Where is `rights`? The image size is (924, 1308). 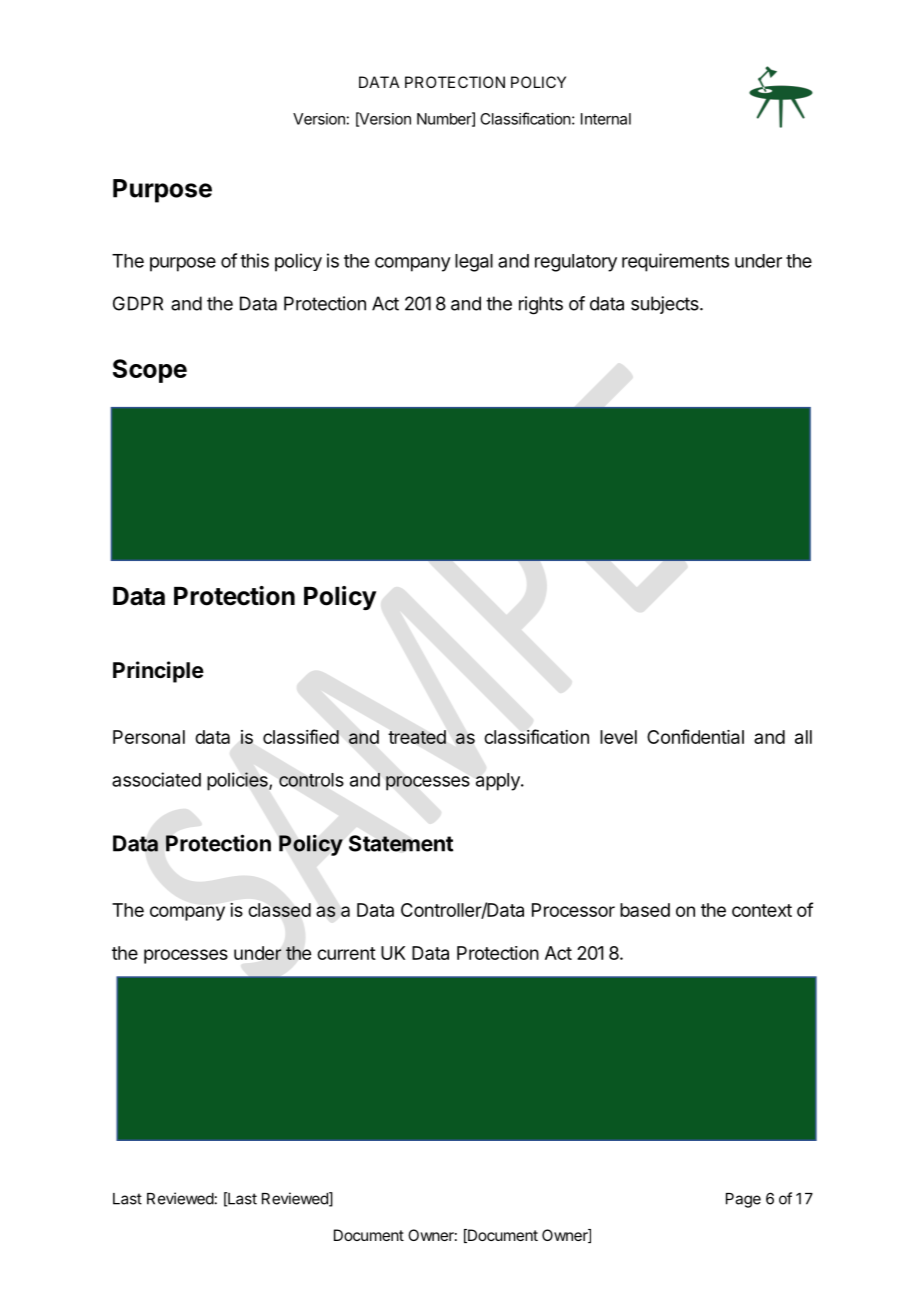 rights is located at coordinates (541, 305).
